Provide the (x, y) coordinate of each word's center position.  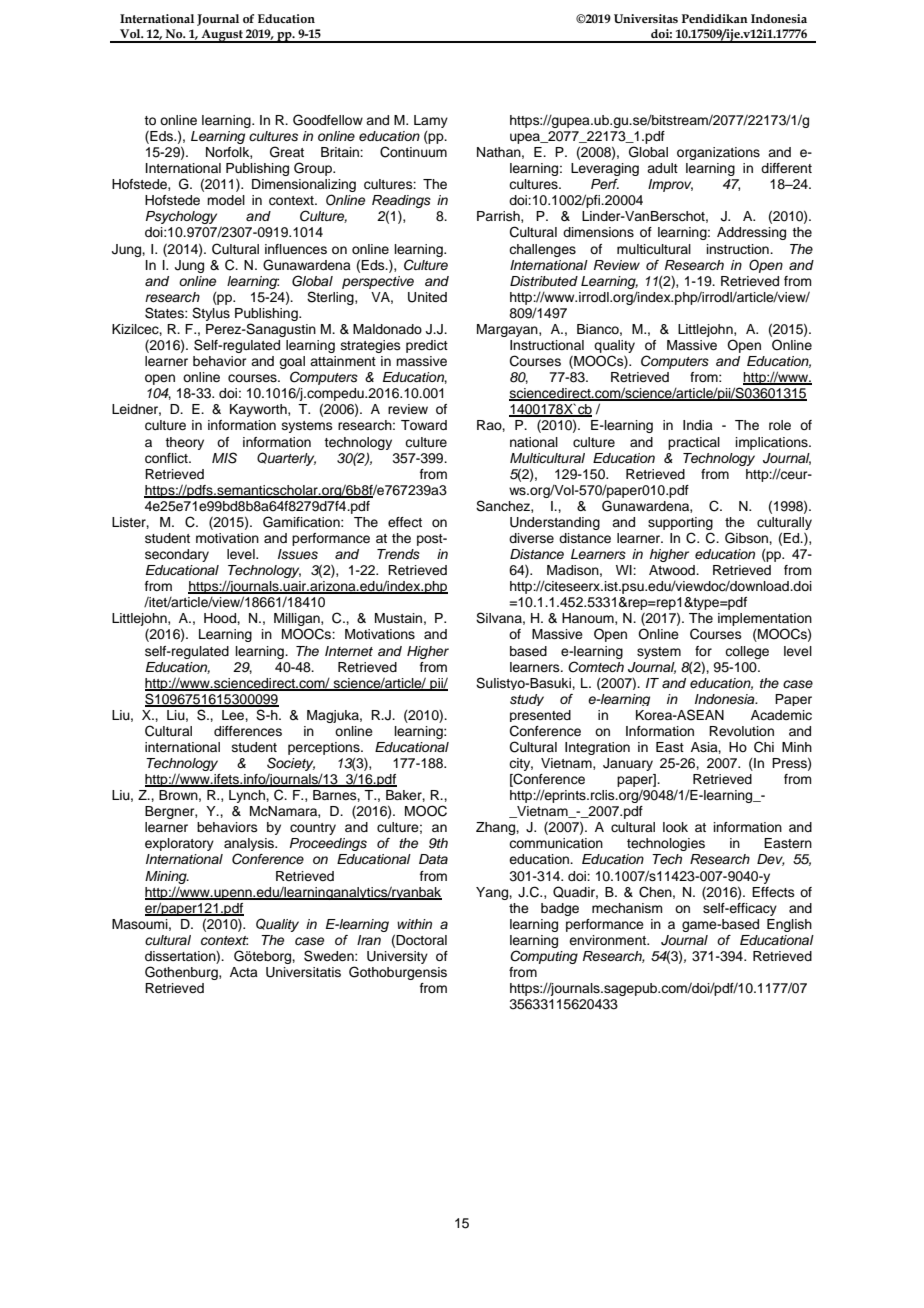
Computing (544, 957)
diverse (531, 538)
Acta (244, 972)
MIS (224, 458)
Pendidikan (715, 18)
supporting (680, 523)
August (222, 36)
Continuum (413, 152)
